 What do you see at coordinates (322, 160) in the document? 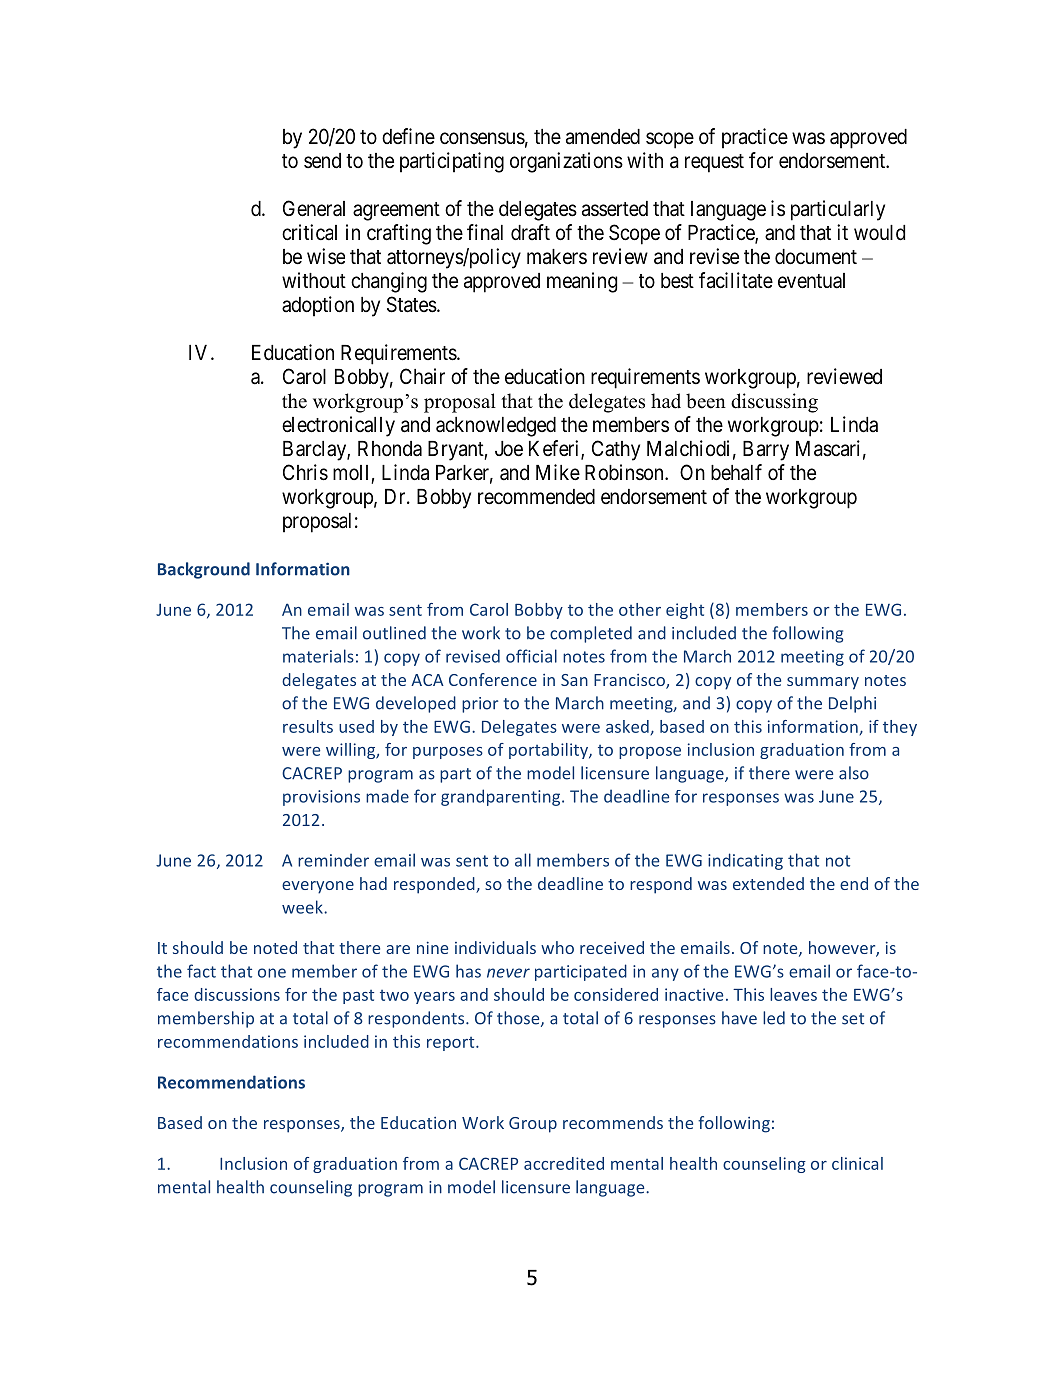
I see `send` at bounding box center [322, 160].
